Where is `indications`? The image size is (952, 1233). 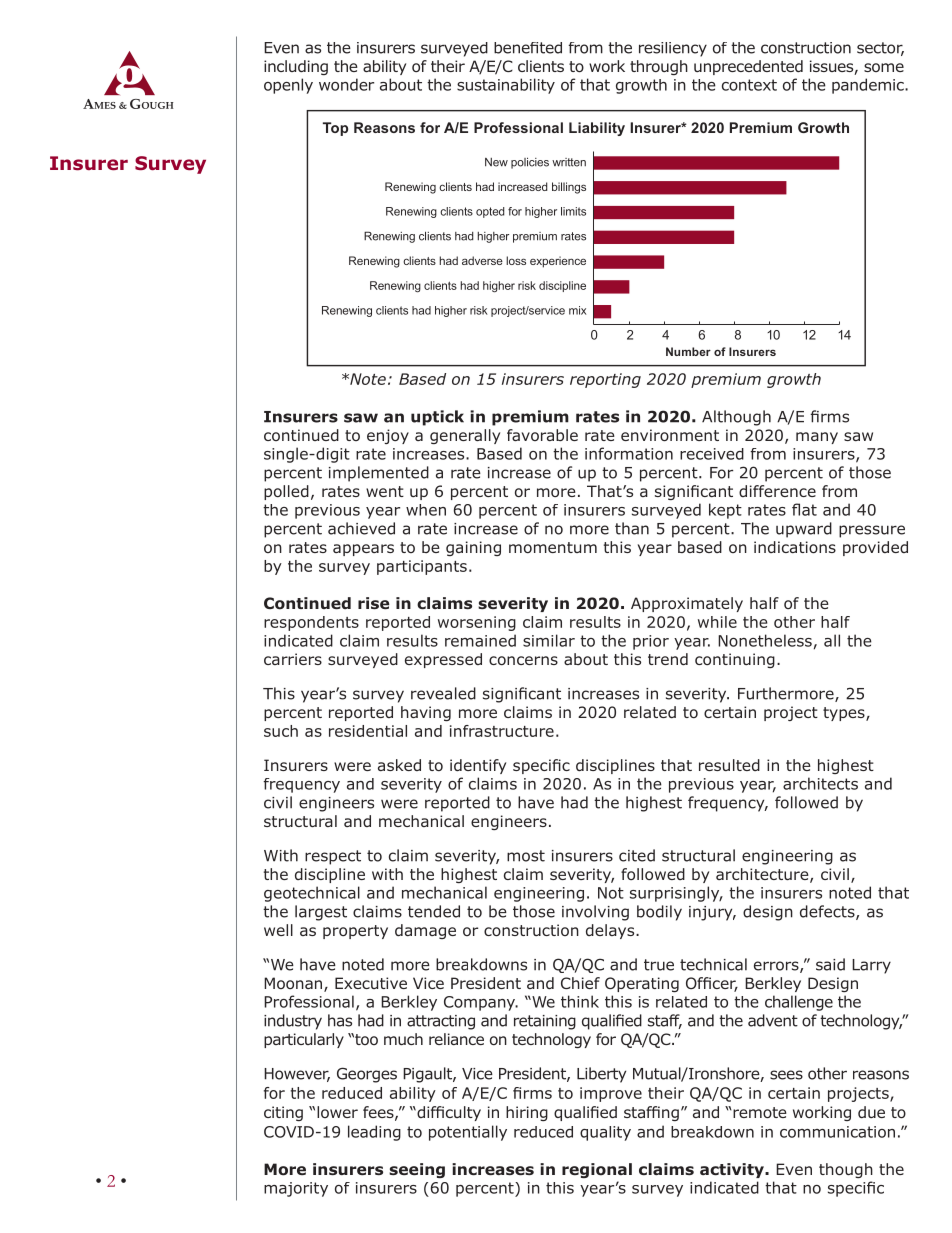
indications is located at coordinates (795, 547).
